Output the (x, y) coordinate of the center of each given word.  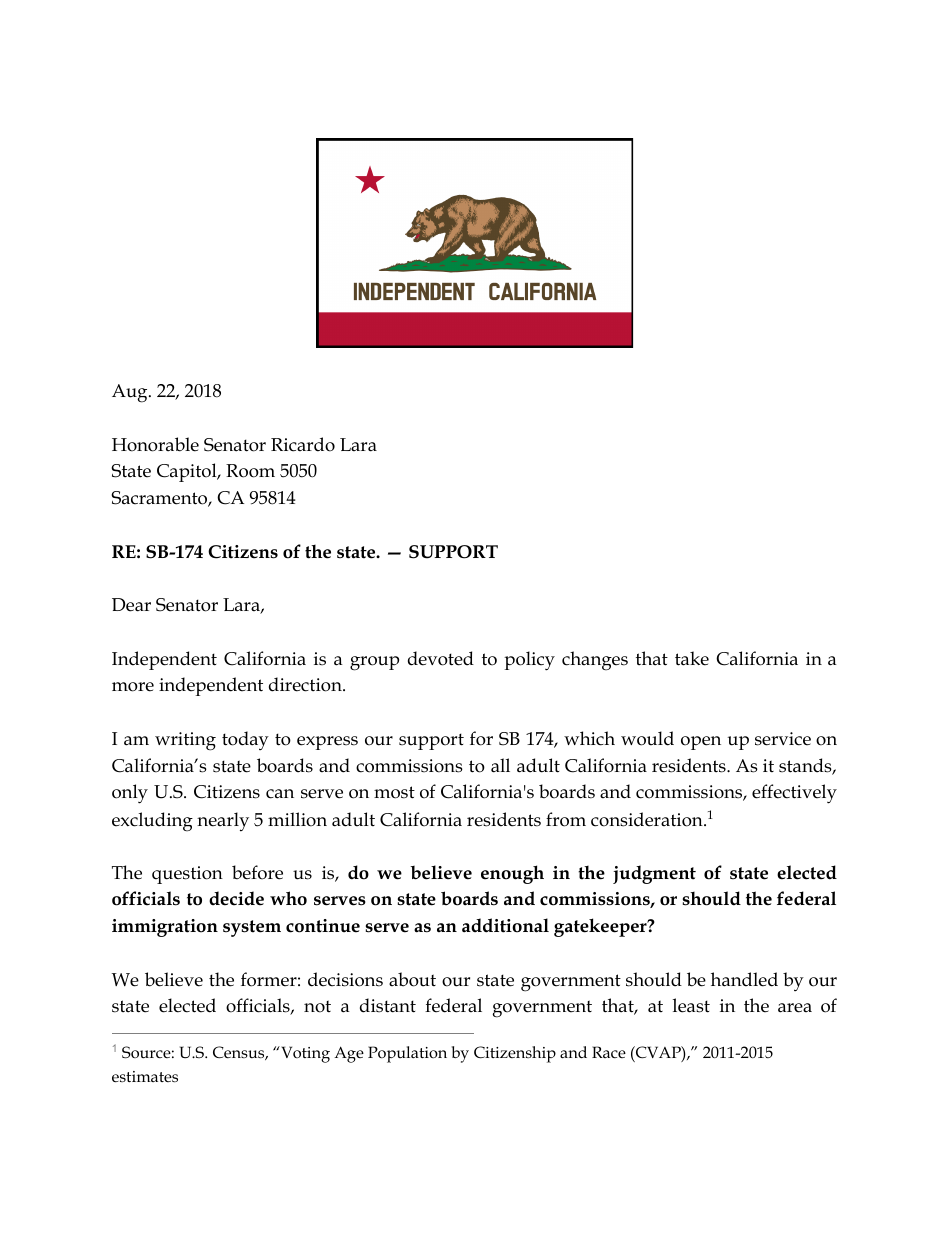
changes (595, 661)
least (691, 1005)
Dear (131, 605)
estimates (145, 1077)
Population (407, 1054)
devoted (441, 658)
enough (512, 874)
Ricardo (303, 444)
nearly (223, 821)
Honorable (155, 444)
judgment (654, 874)
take (692, 658)
